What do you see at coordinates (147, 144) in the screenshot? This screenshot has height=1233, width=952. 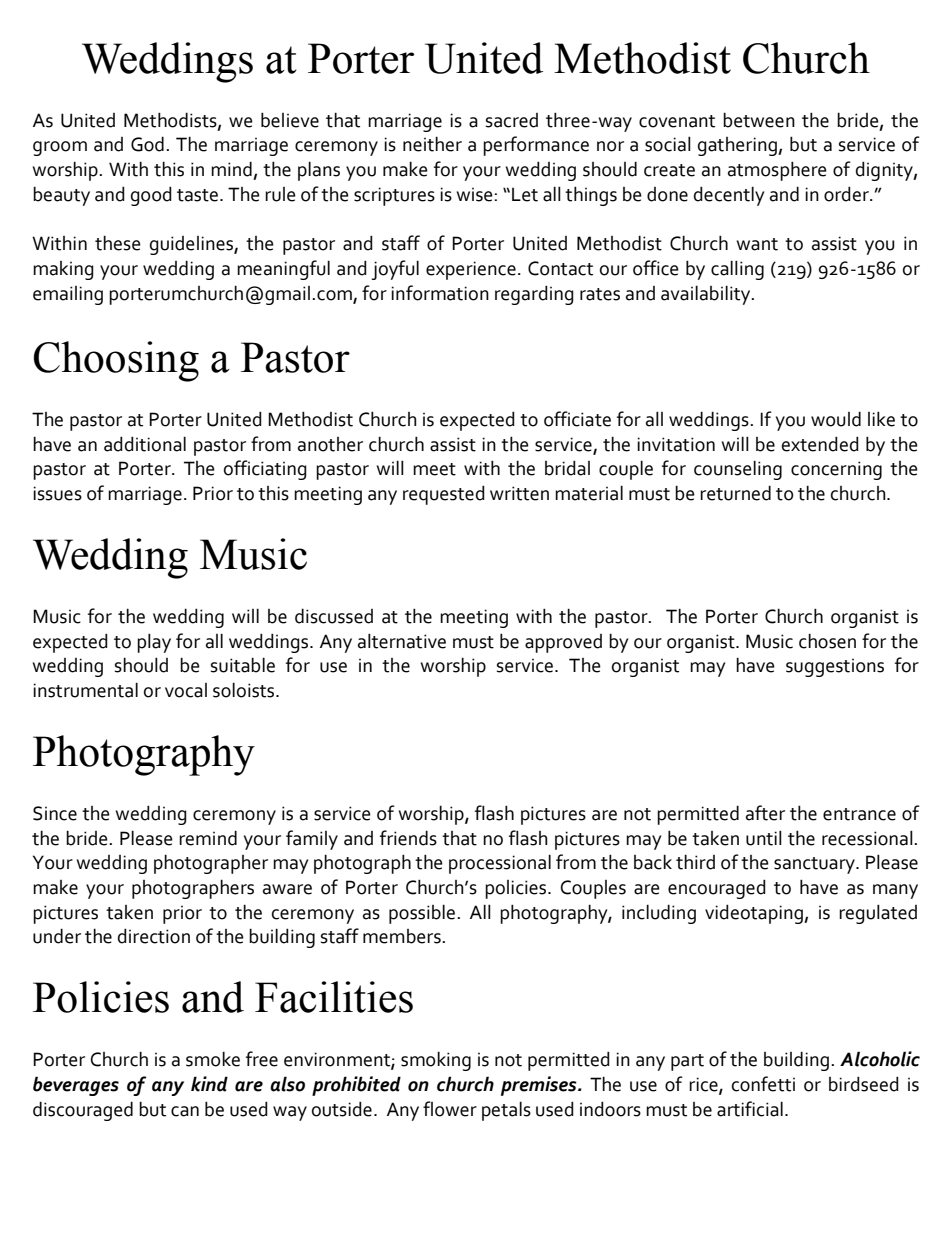 I see `God` at bounding box center [147, 144].
